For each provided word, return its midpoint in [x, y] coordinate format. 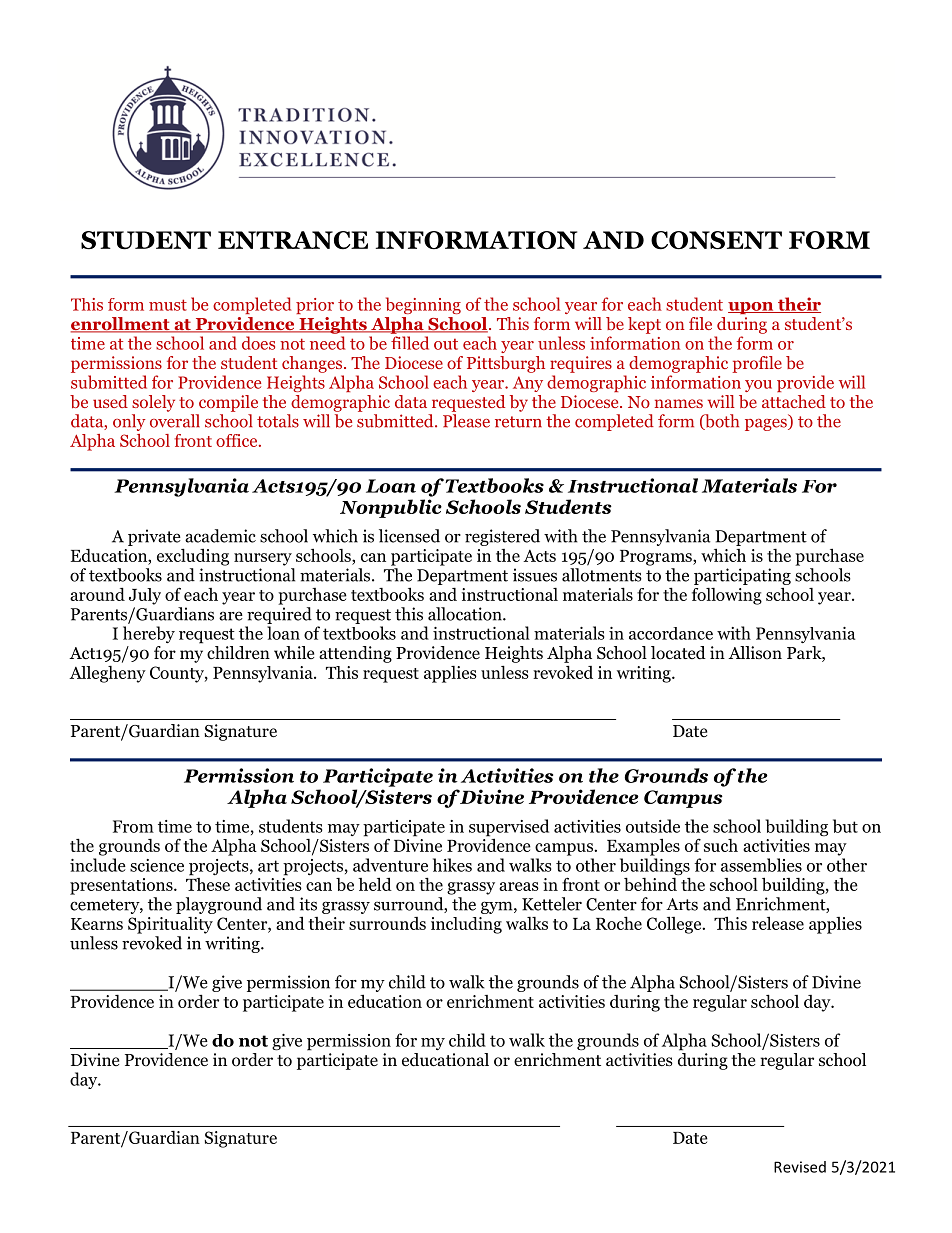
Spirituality [170, 925]
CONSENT [716, 240]
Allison [755, 653]
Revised [800, 1167]
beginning [423, 305]
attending [355, 654]
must [168, 305]
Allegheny [107, 674]
